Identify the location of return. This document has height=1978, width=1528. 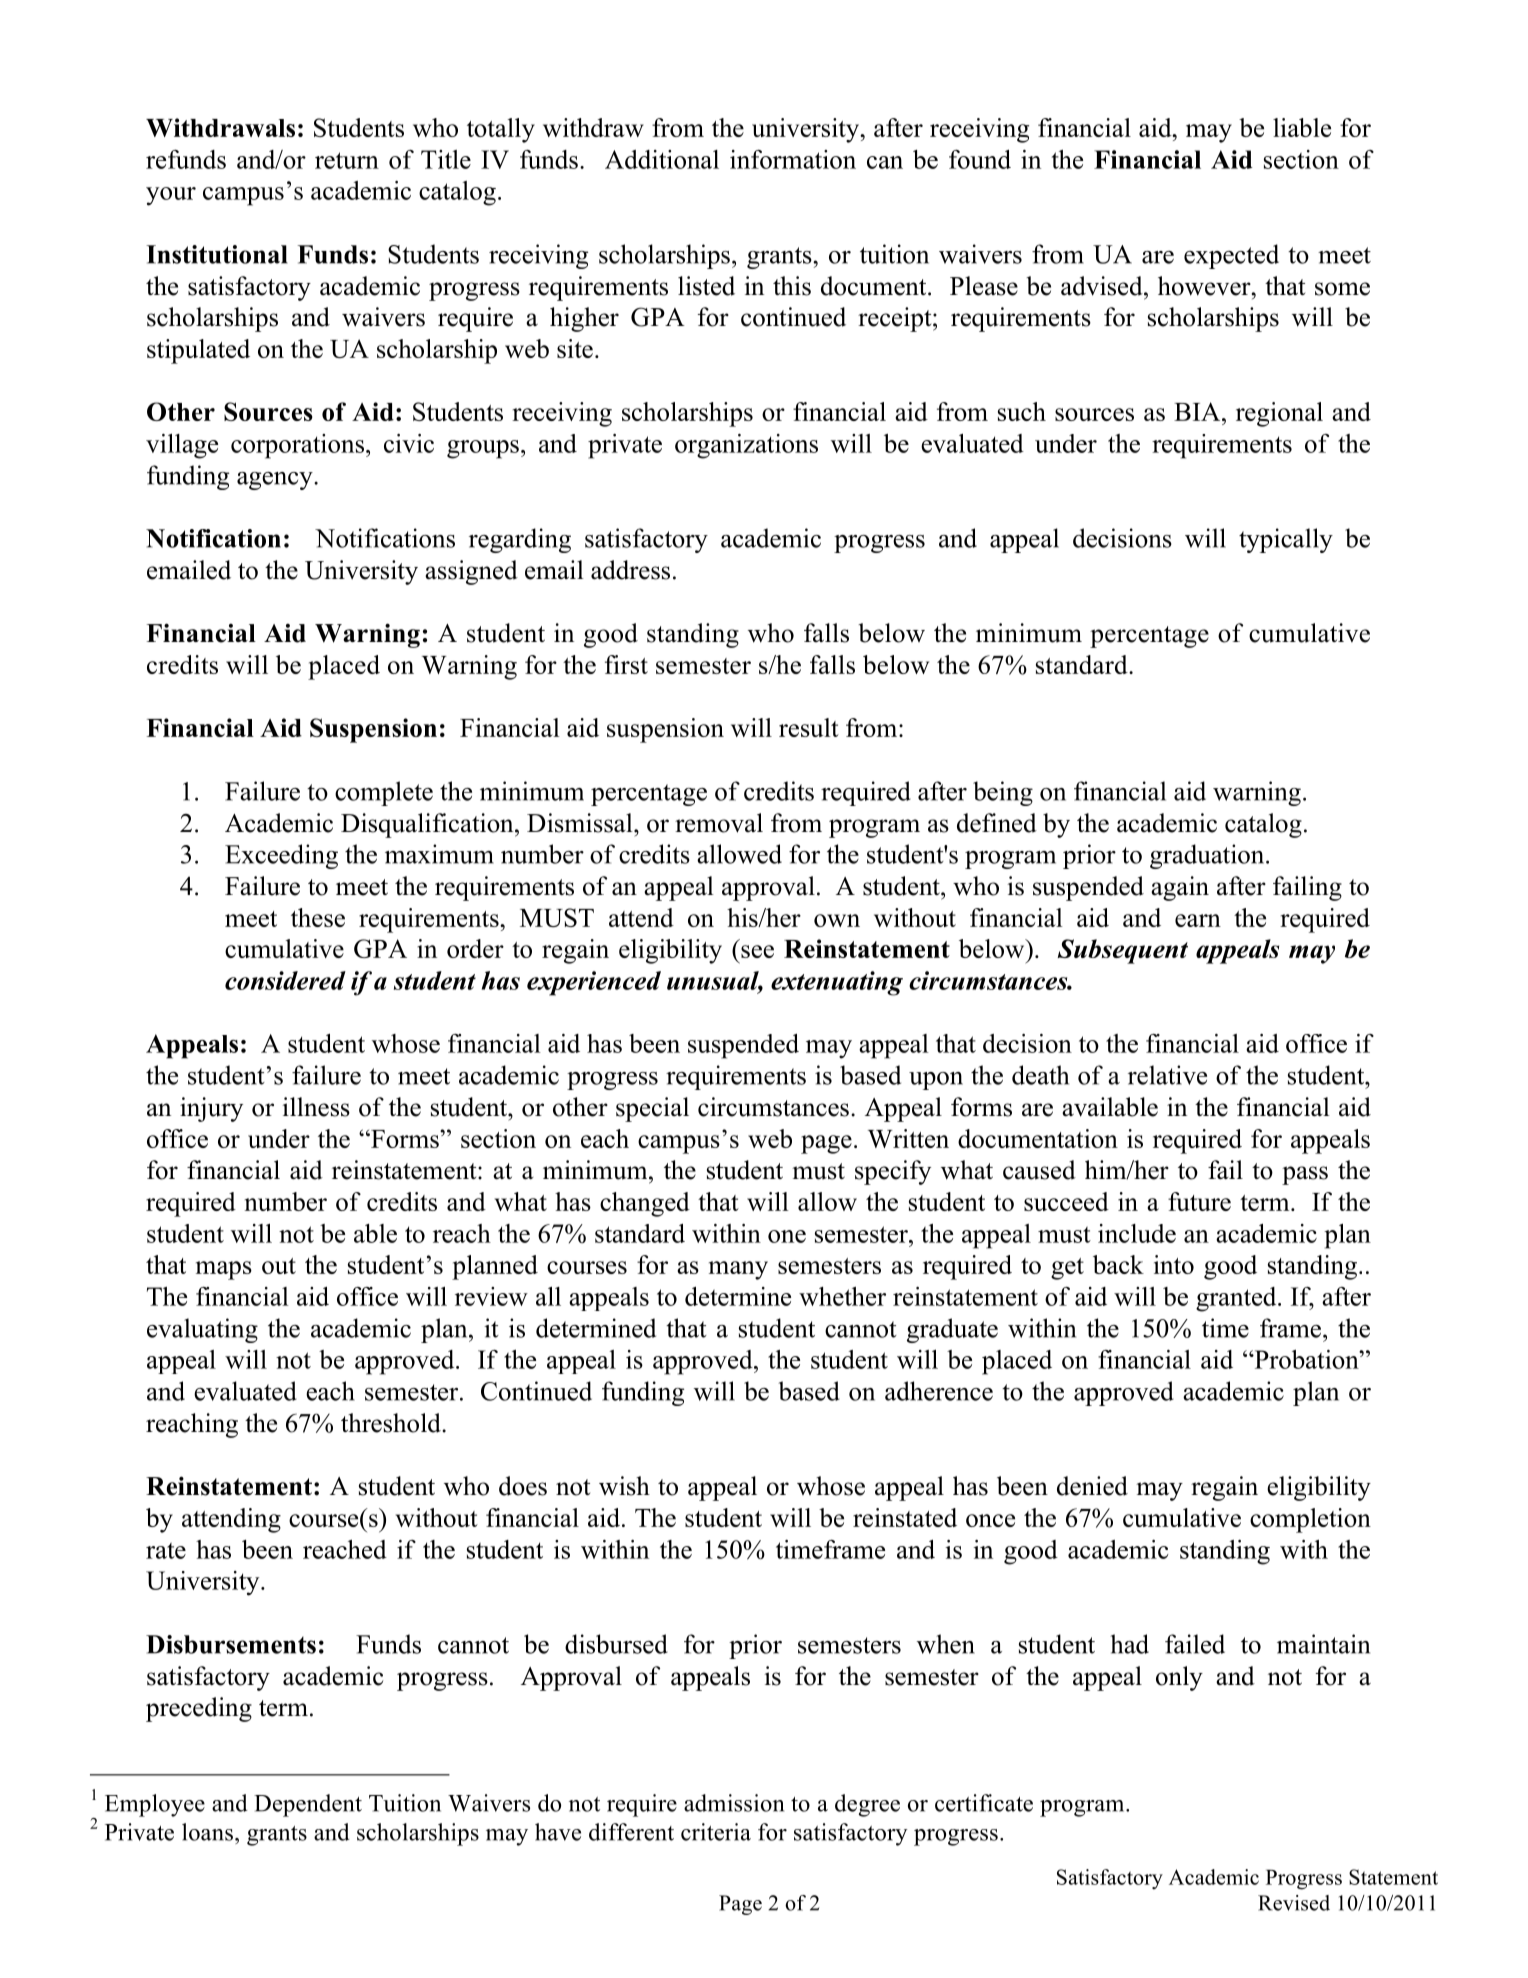
(347, 160).
